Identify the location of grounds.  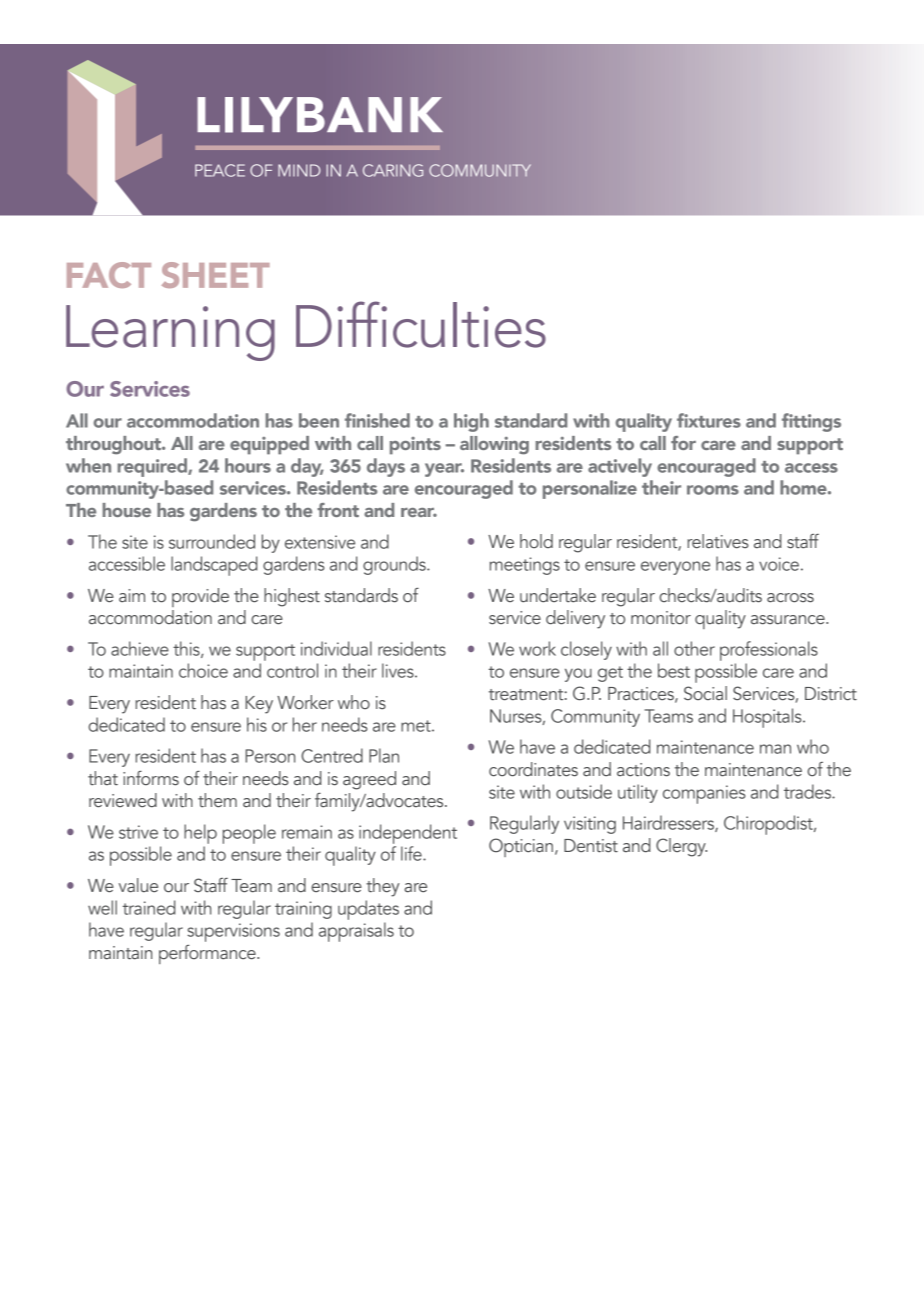
(395, 565).
